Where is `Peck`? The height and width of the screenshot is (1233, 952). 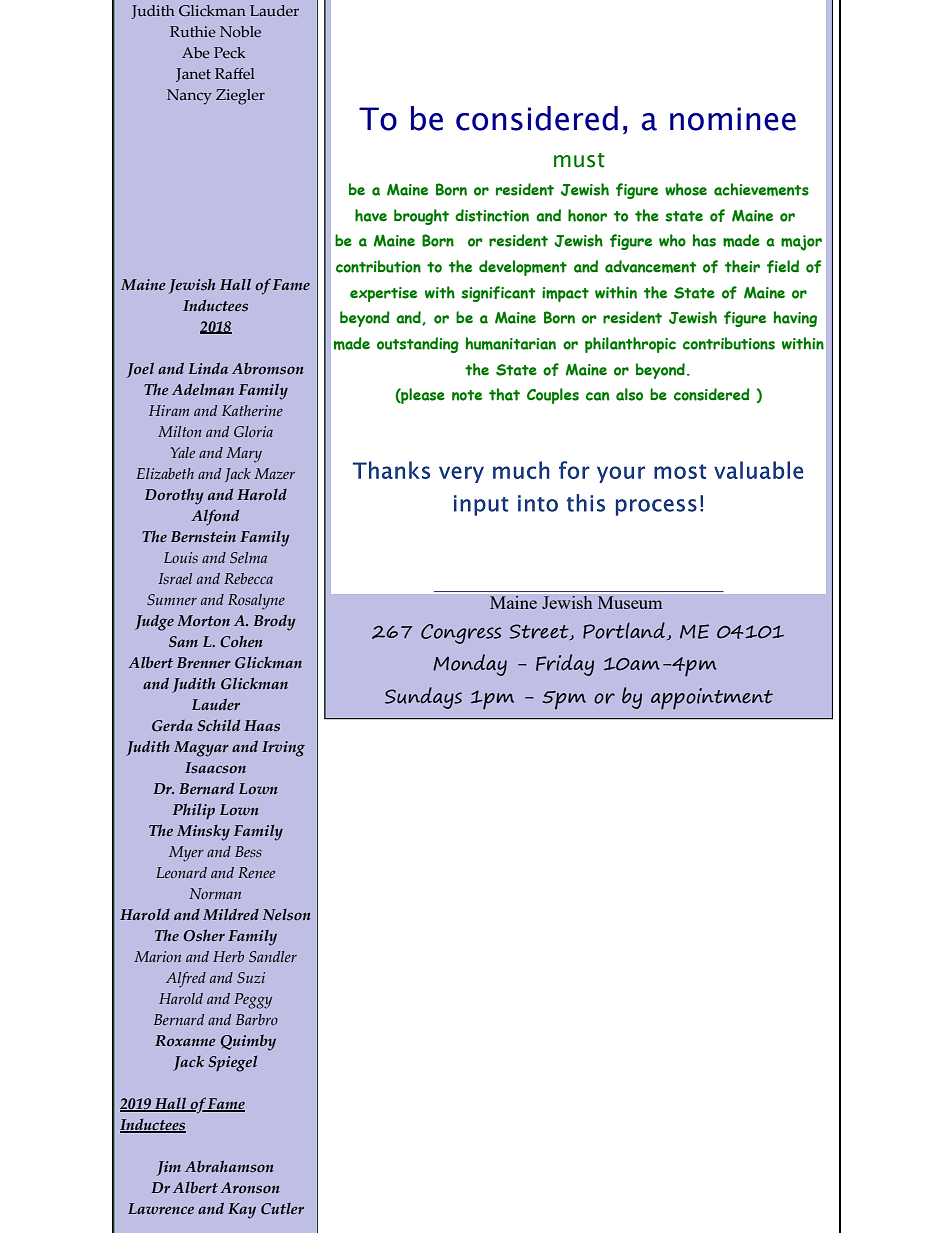 Peck is located at coordinates (230, 53).
